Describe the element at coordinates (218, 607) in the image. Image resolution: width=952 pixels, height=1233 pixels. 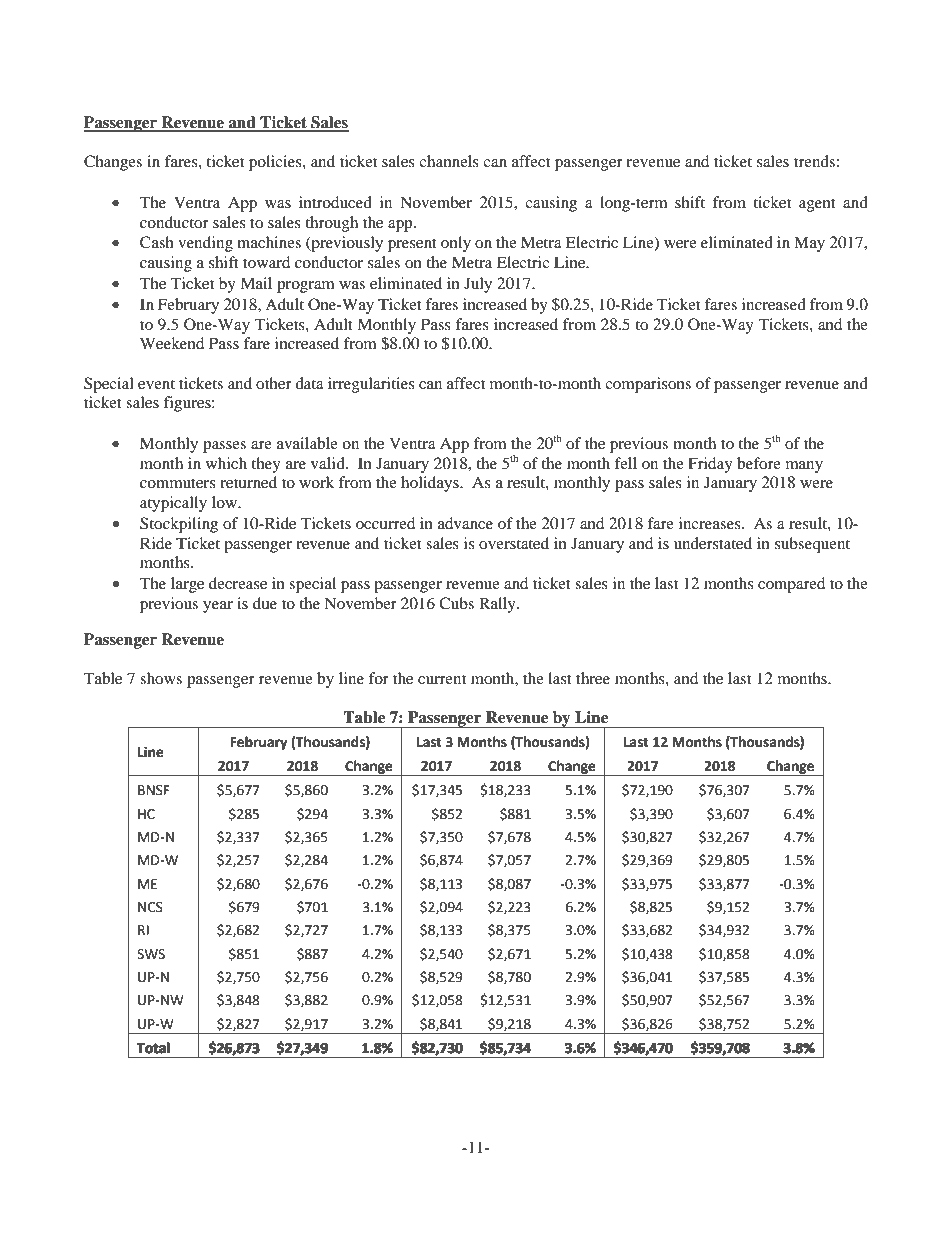
I see `year` at that location.
